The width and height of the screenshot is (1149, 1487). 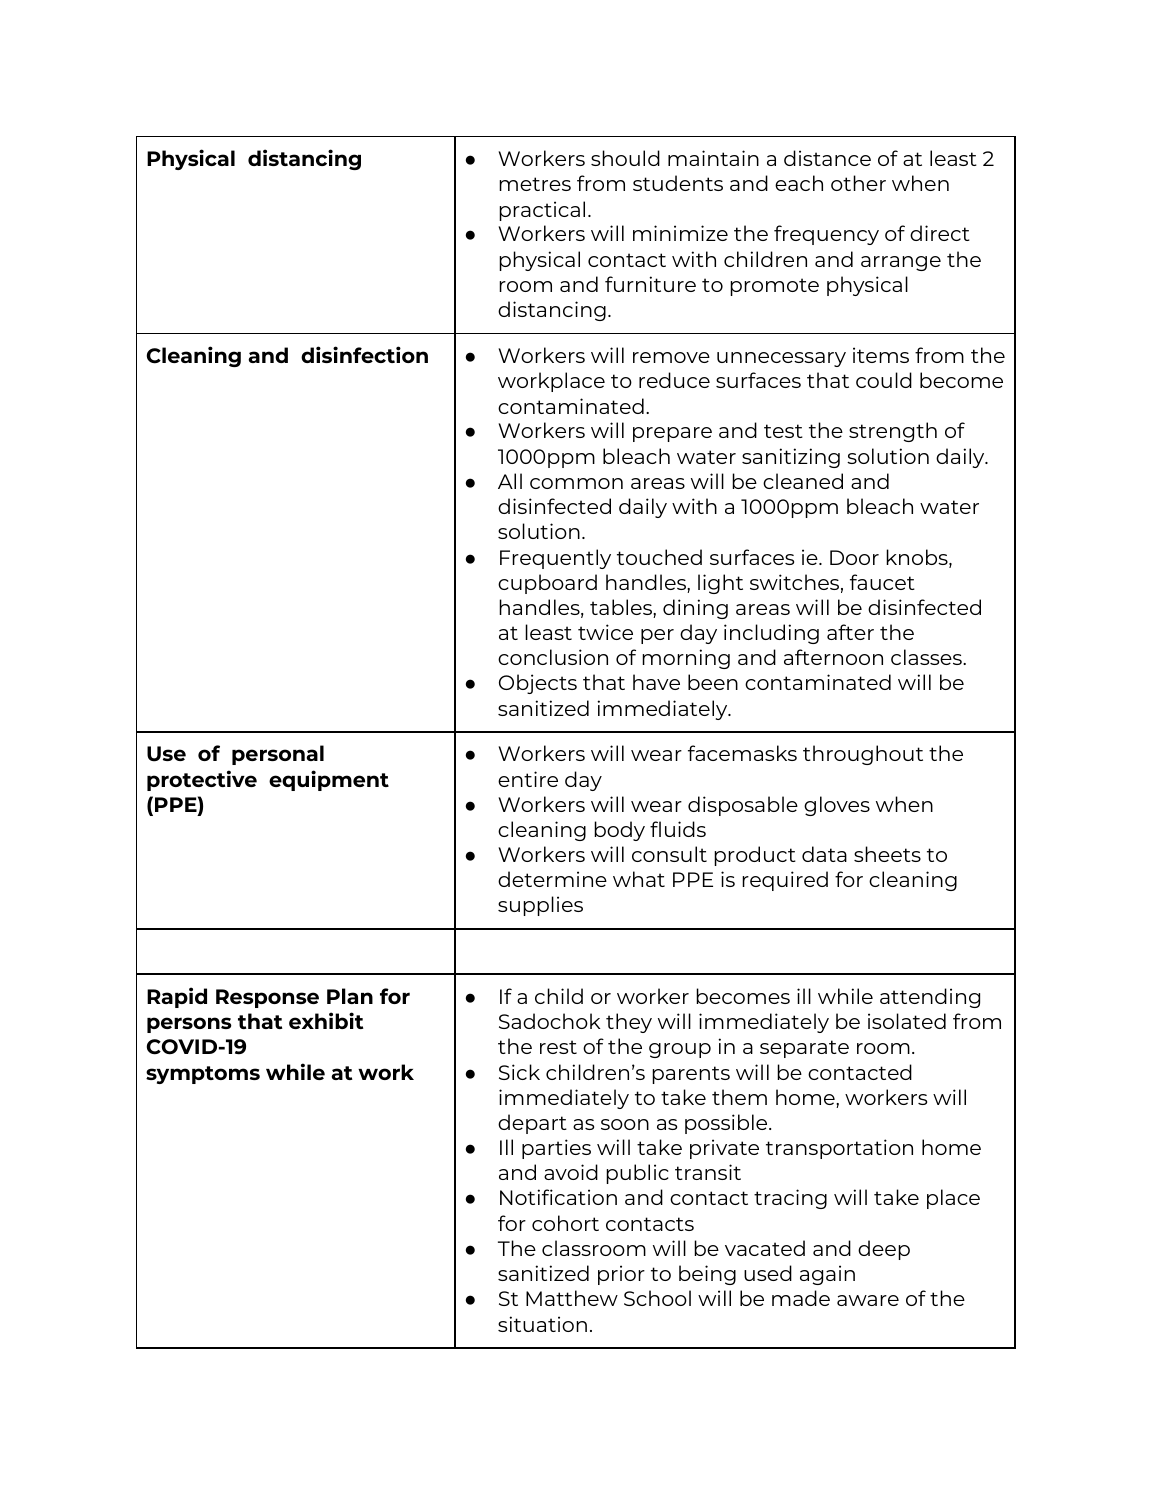 I want to click on personal, so click(x=278, y=755).
